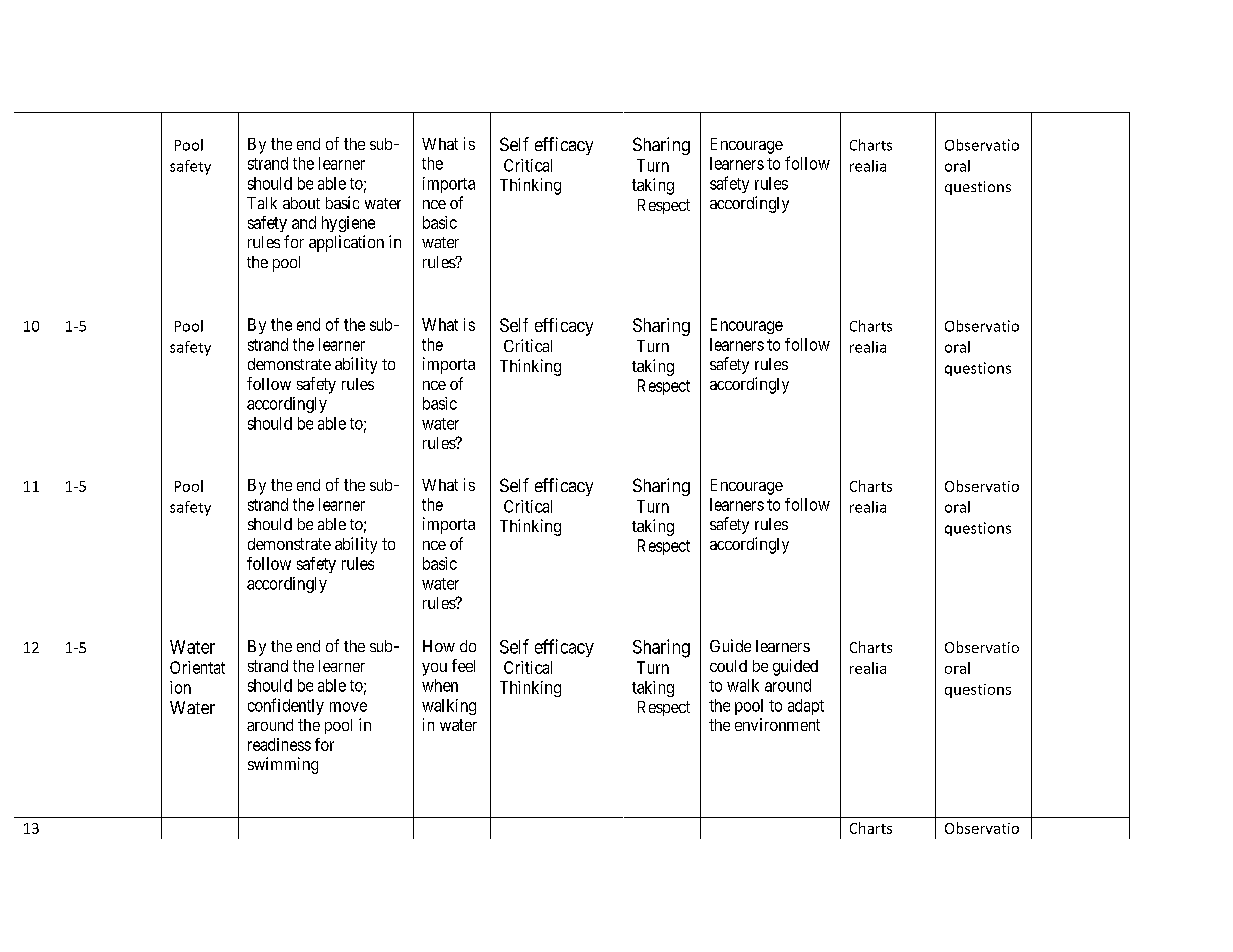 This screenshot has width=1233, height=952. What do you see at coordinates (777, 724) in the screenshot?
I see `environment` at bounding box center [777, 724].
